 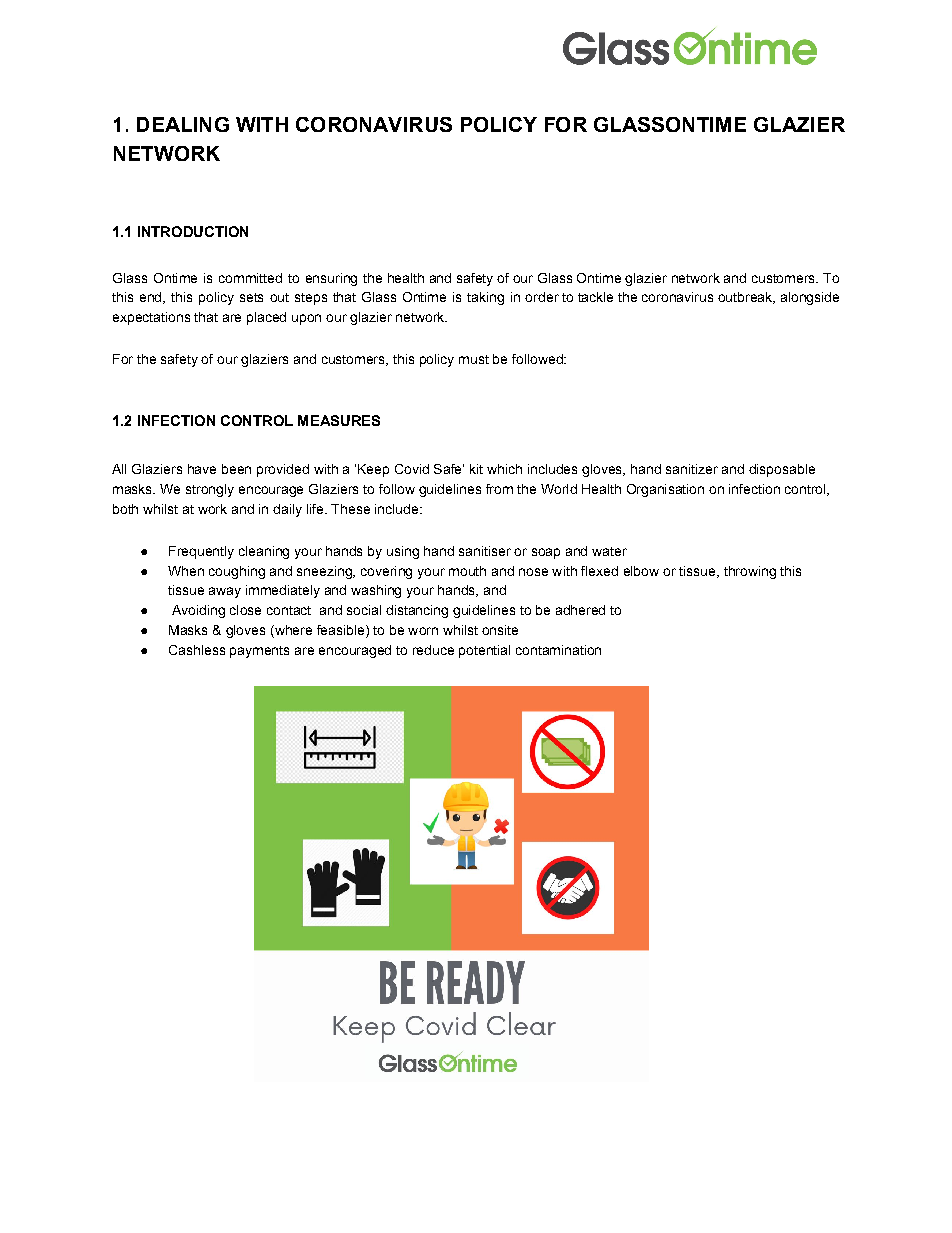 What do you see at coordinates (746, 298) in the page?
I see `outbreak` at bounding box center [746, 298].
